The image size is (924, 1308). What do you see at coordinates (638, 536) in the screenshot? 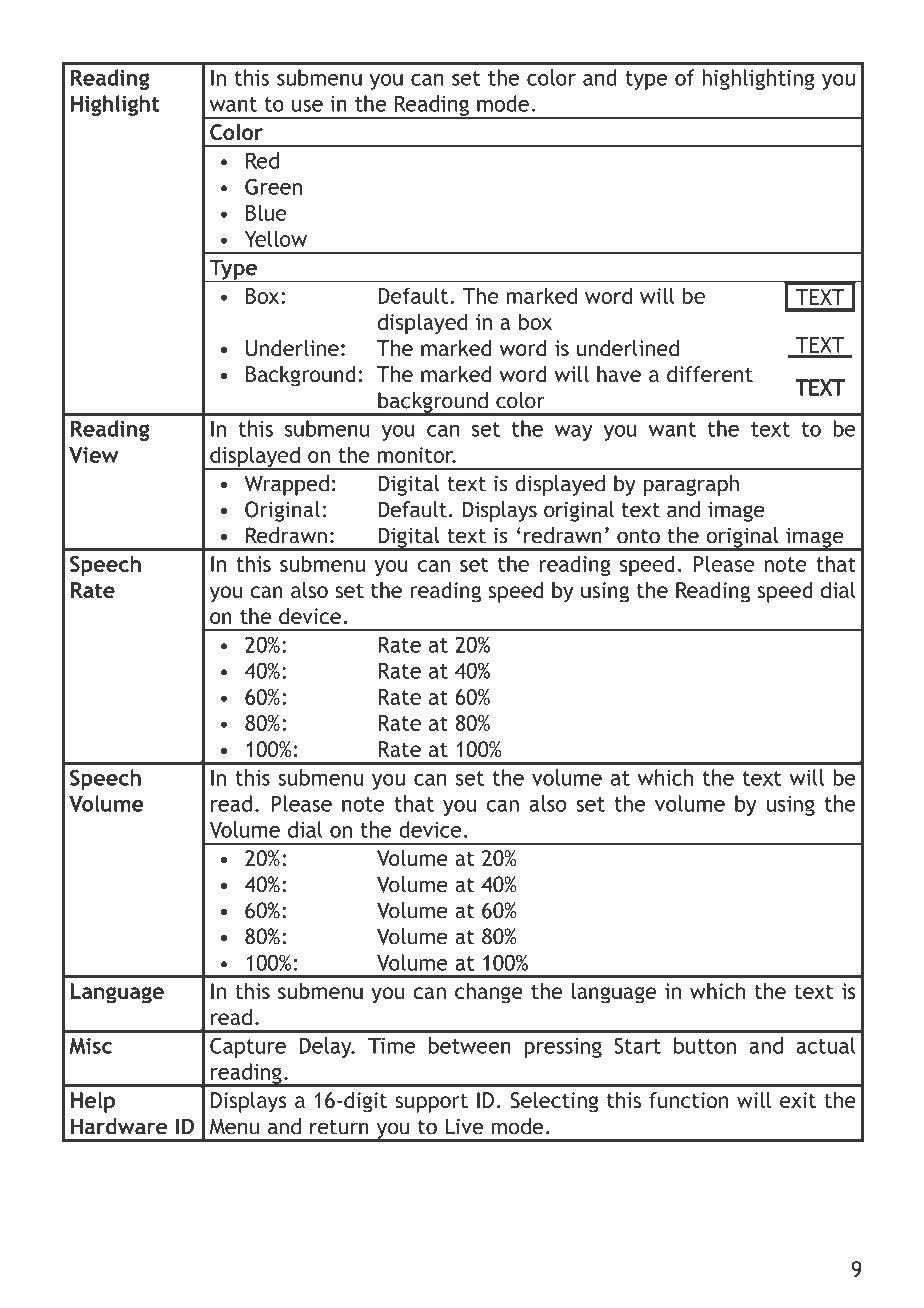
I see `onto` at bounding box center [638, 536].
